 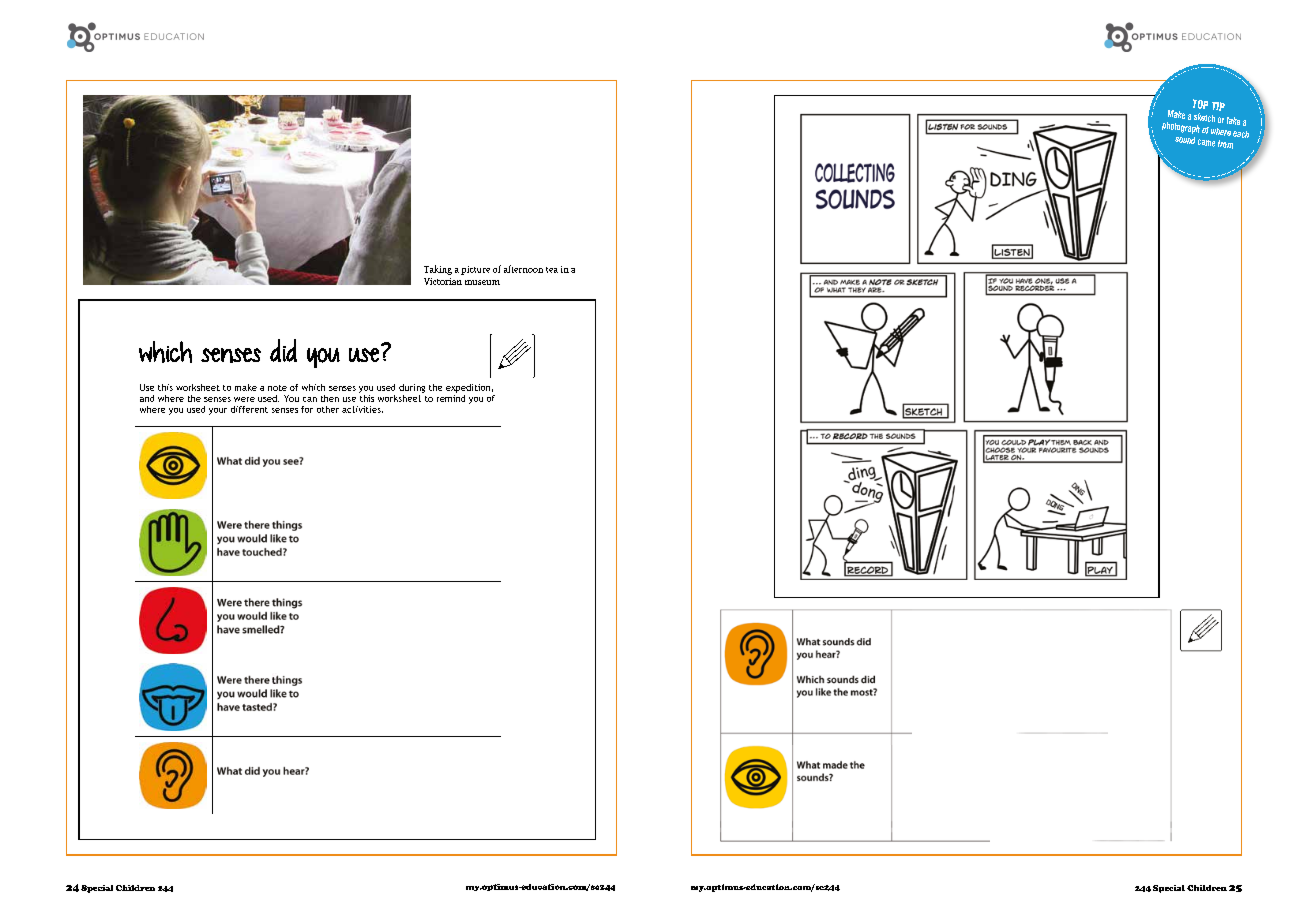 I want to click on different, so click(x=249, y=409).
